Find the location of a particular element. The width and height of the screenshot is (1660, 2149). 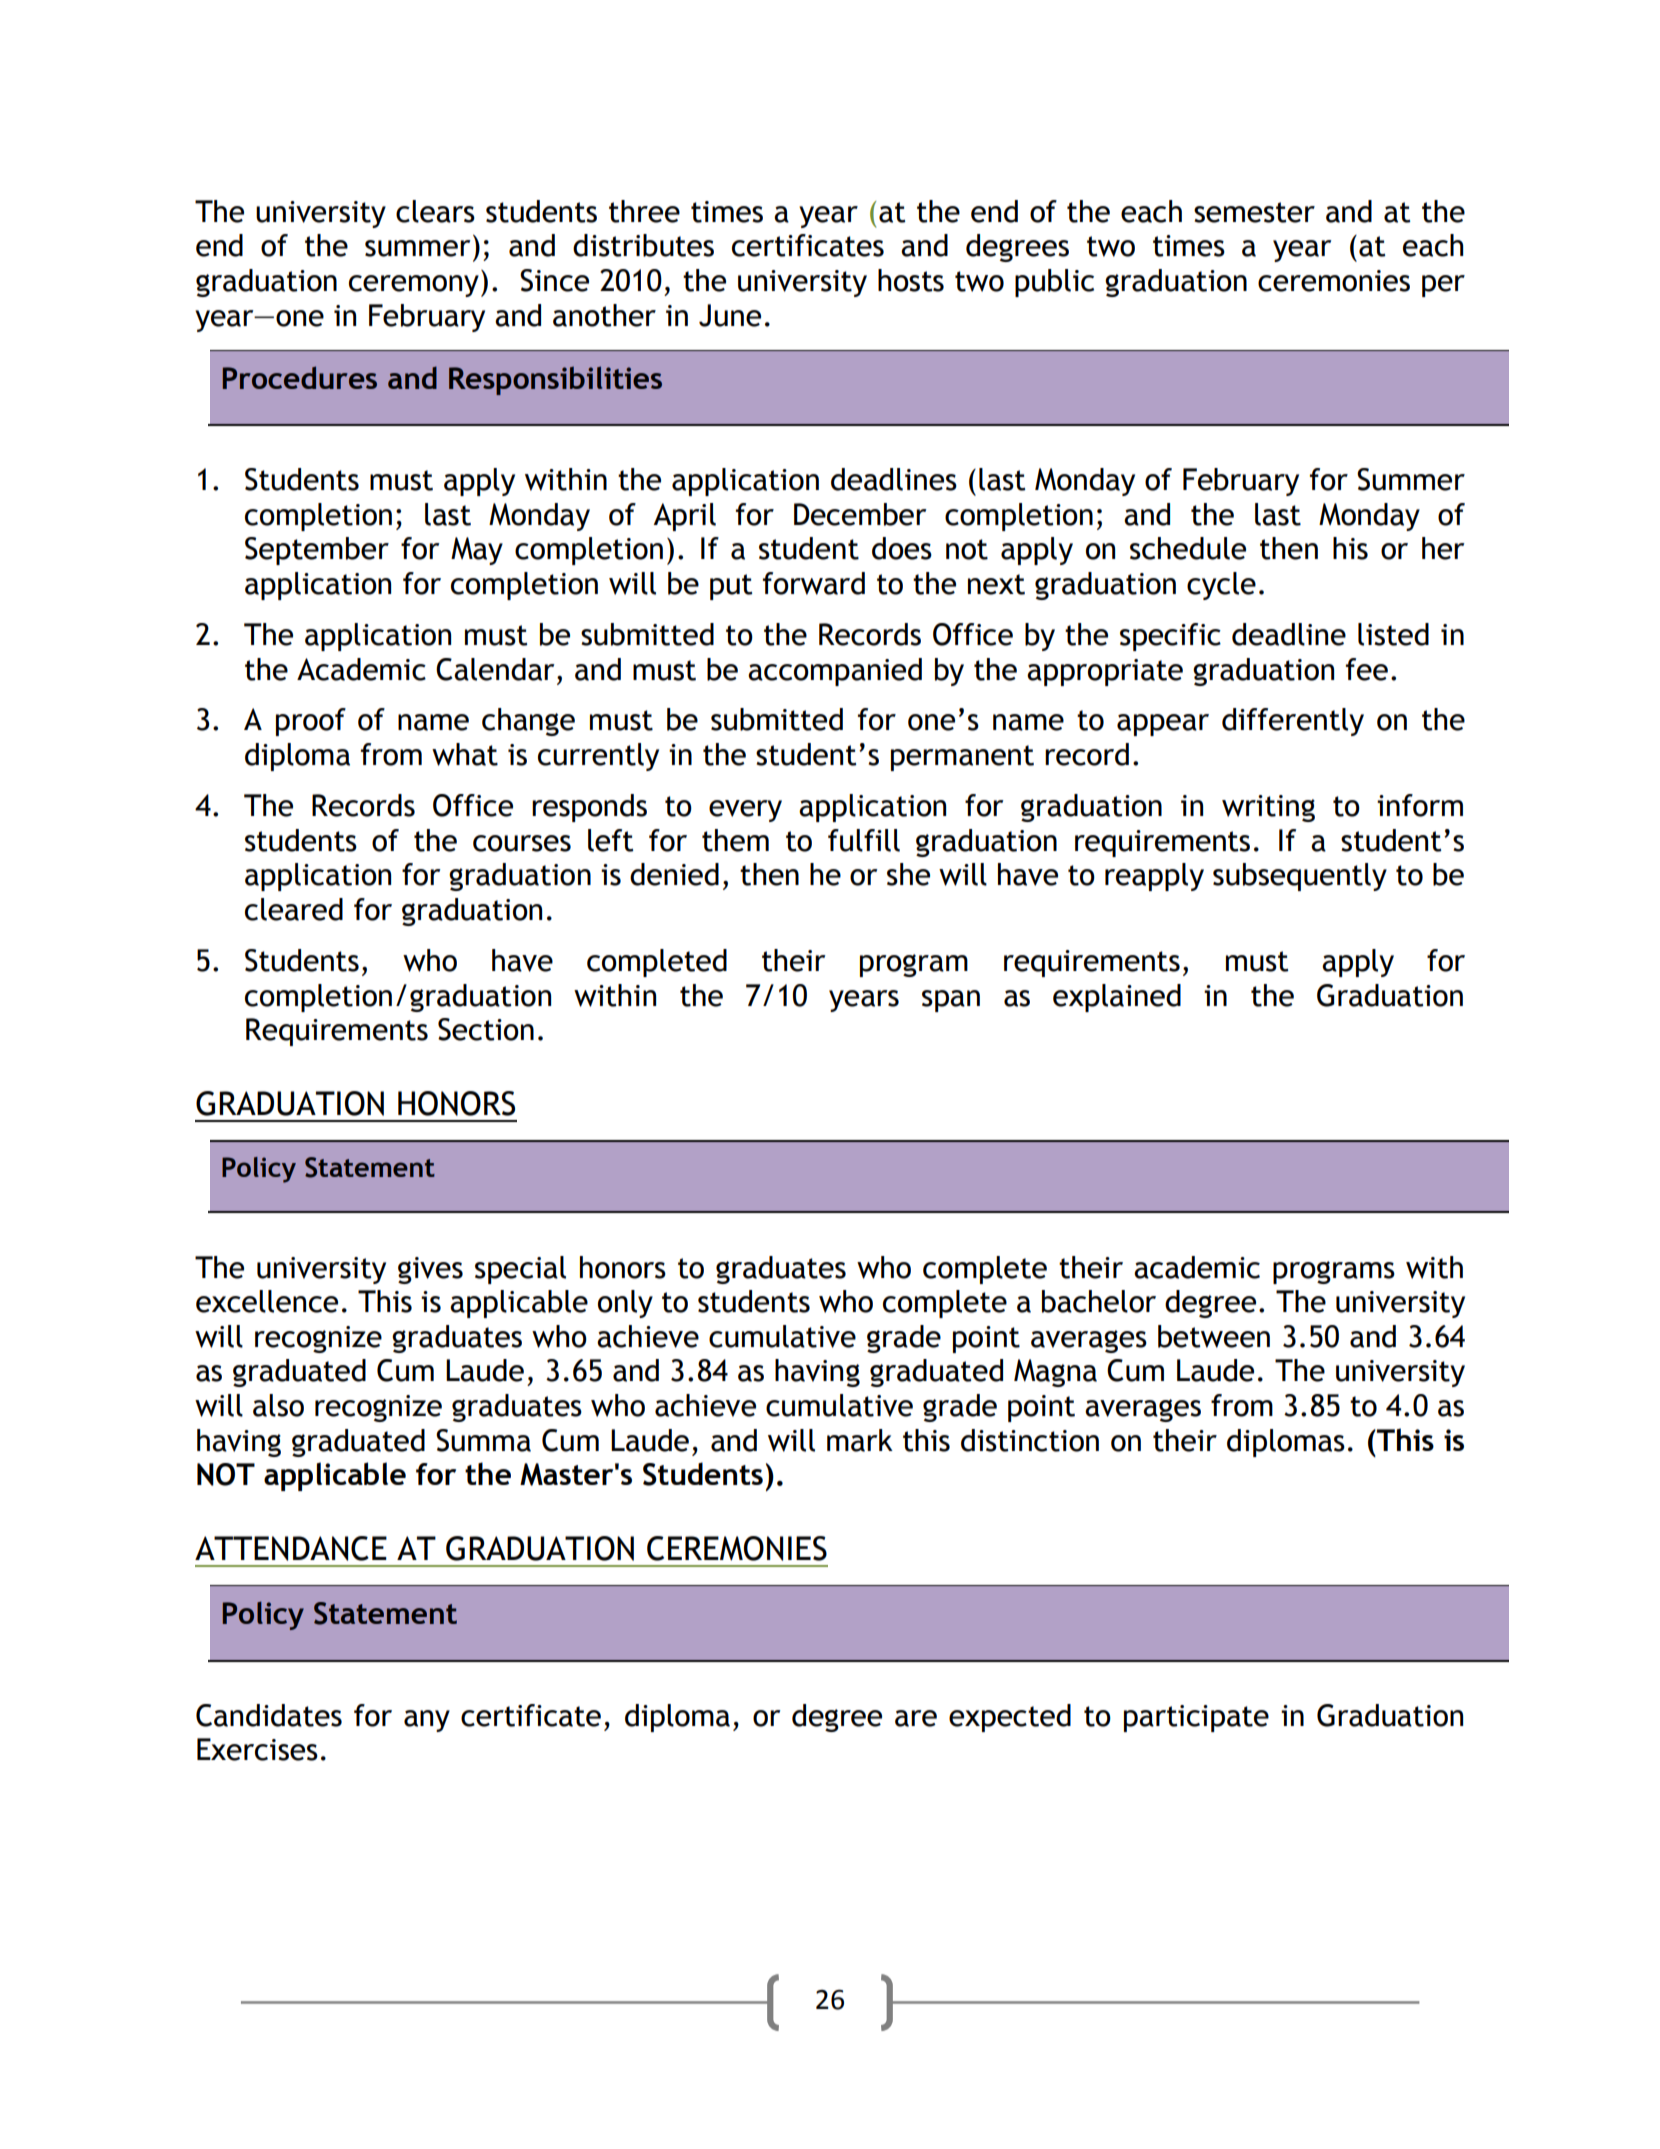

differently is located at coordinates (1293, 722).
